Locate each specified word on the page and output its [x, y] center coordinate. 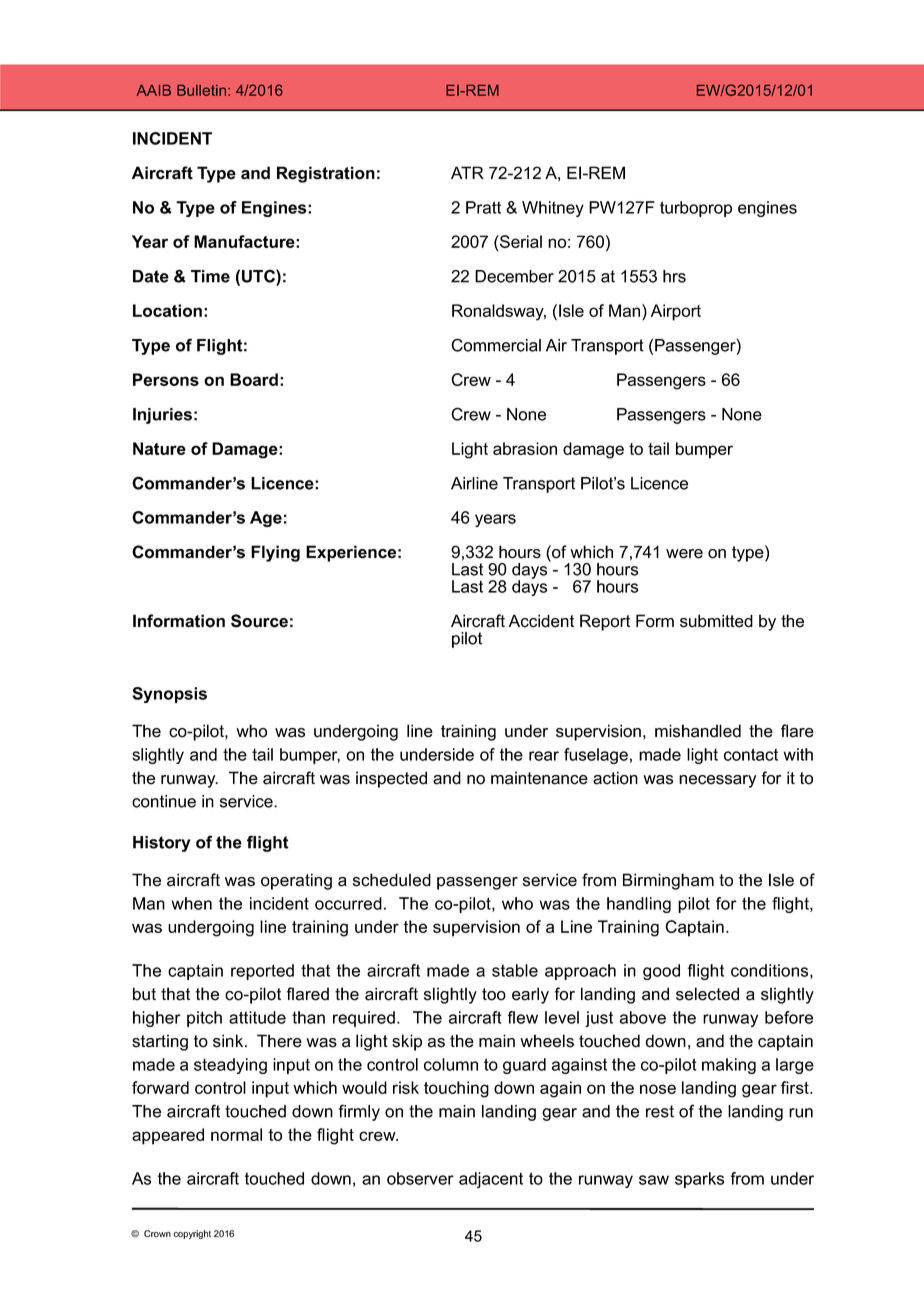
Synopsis [169, 695]
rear [544, 756]
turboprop [696, 209]
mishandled [698, 731]
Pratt [483, 207]
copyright [192, 1234]
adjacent [491, 1180]
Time [210, 276]
